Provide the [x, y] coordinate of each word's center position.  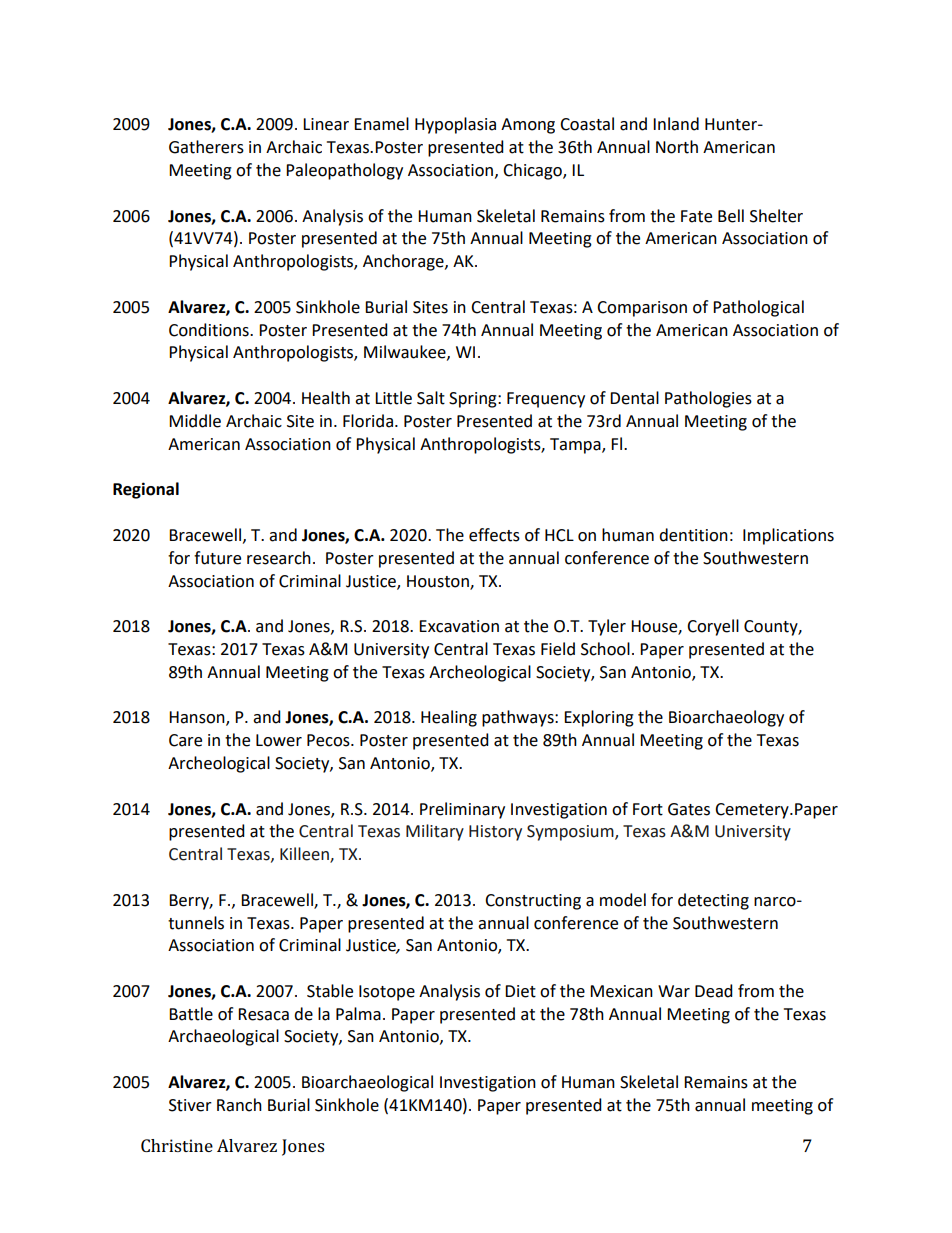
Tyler [607, 627]
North [677, 147]
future [217, 558]
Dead [714, 991]
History [495, 833]
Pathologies [708, 399]
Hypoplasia [455, 125]
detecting [713, 901]
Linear [326, 124]
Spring [474, 400]
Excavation [459, 626]
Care [185, 740]
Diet [520, 991]
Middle [195, 421]
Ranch [239, 1105]
